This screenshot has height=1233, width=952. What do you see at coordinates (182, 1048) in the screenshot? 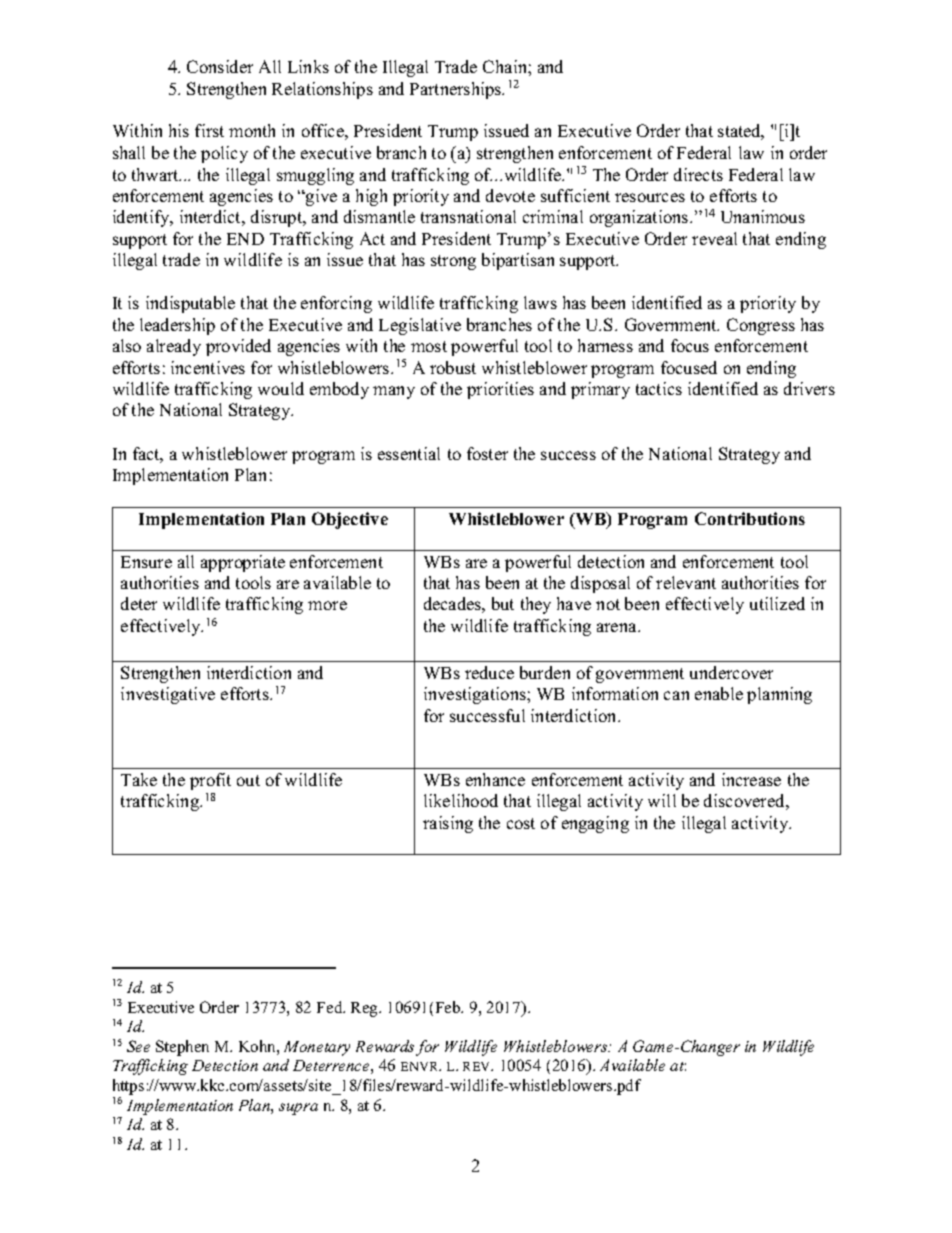
I see `Stephen` at bounding box center [182, 1048].
